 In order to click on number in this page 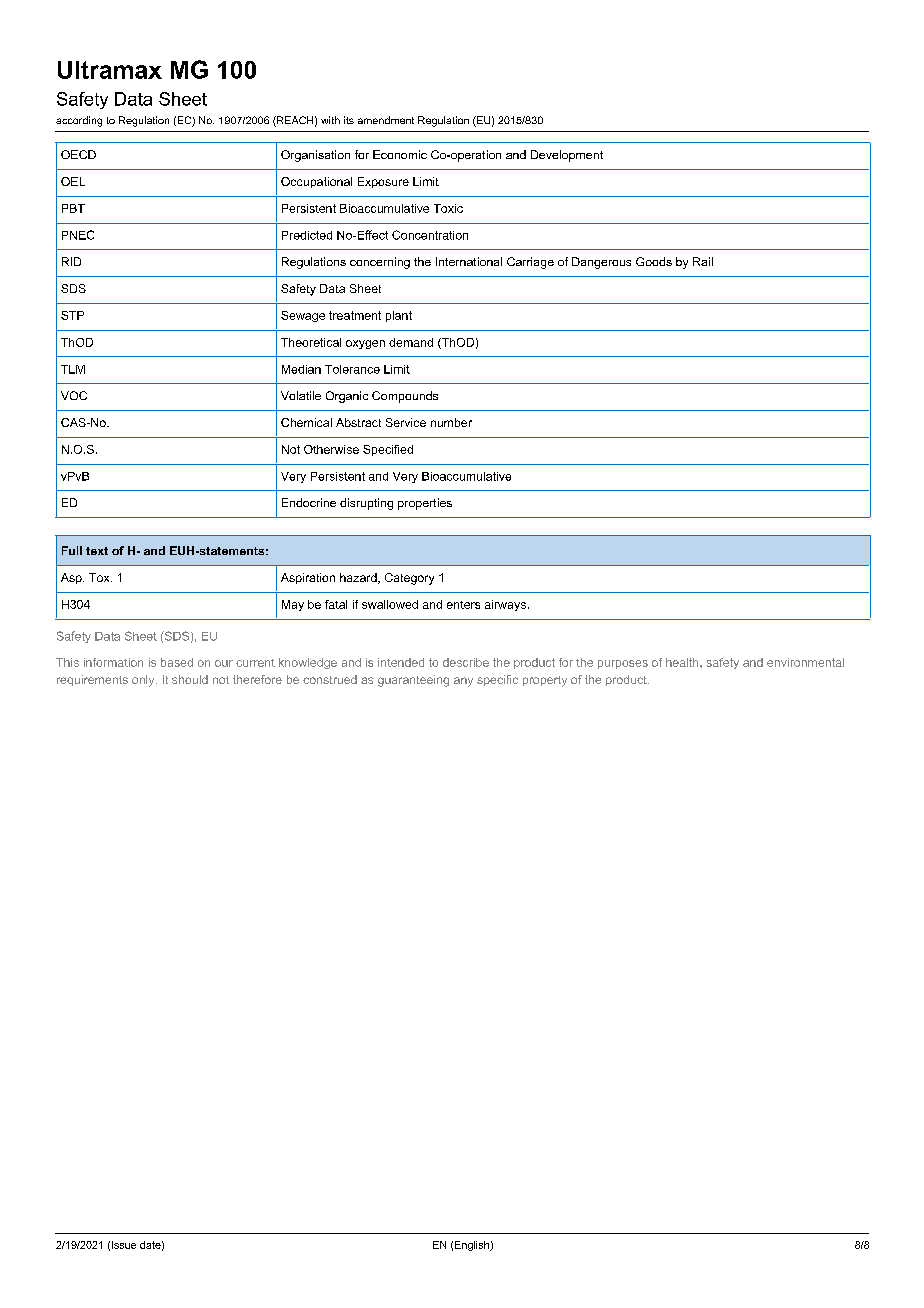, I will do `click(451, 422)`.
